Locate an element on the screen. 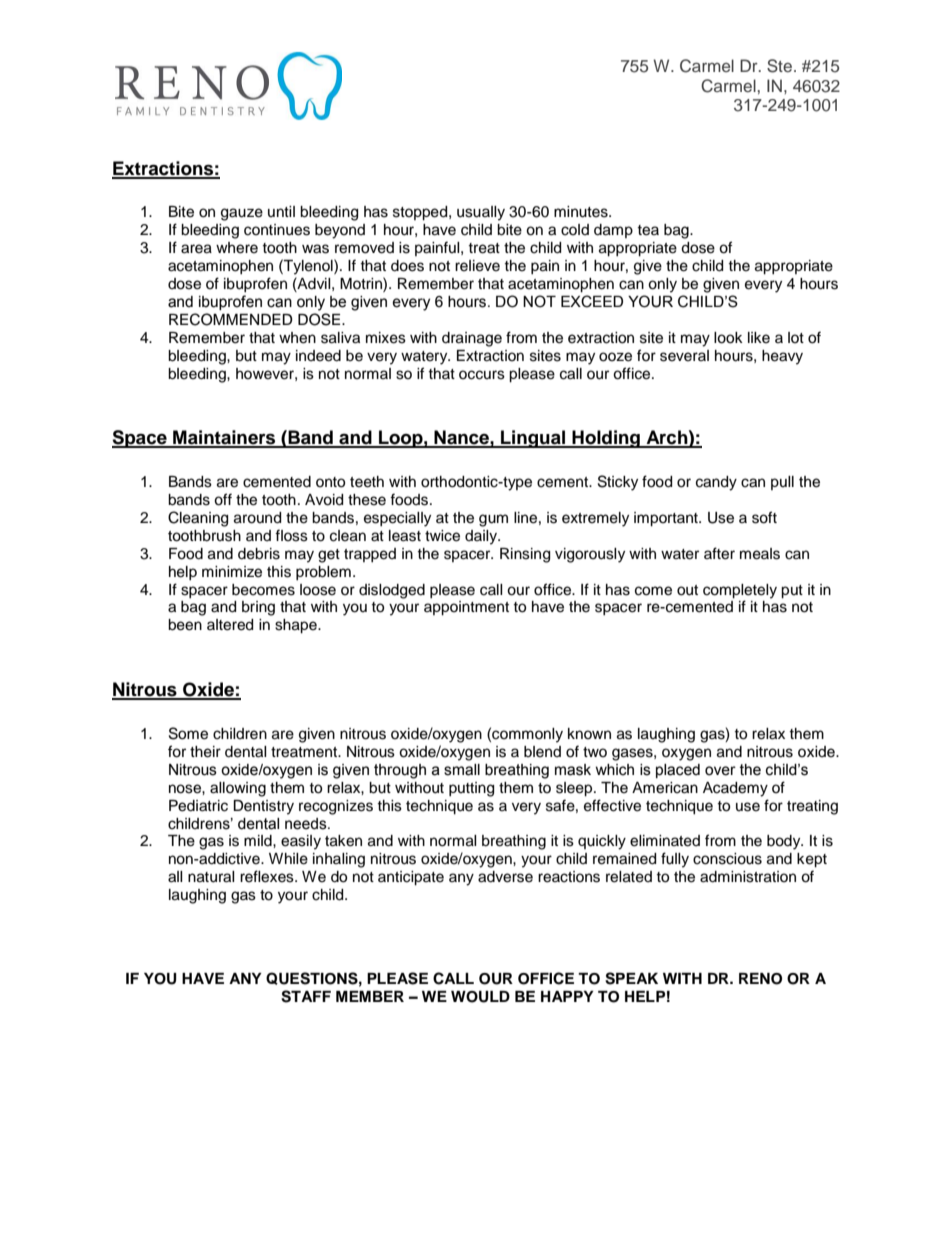 The image size is (952, 1233). usually is located at coordinates (481, 213).
